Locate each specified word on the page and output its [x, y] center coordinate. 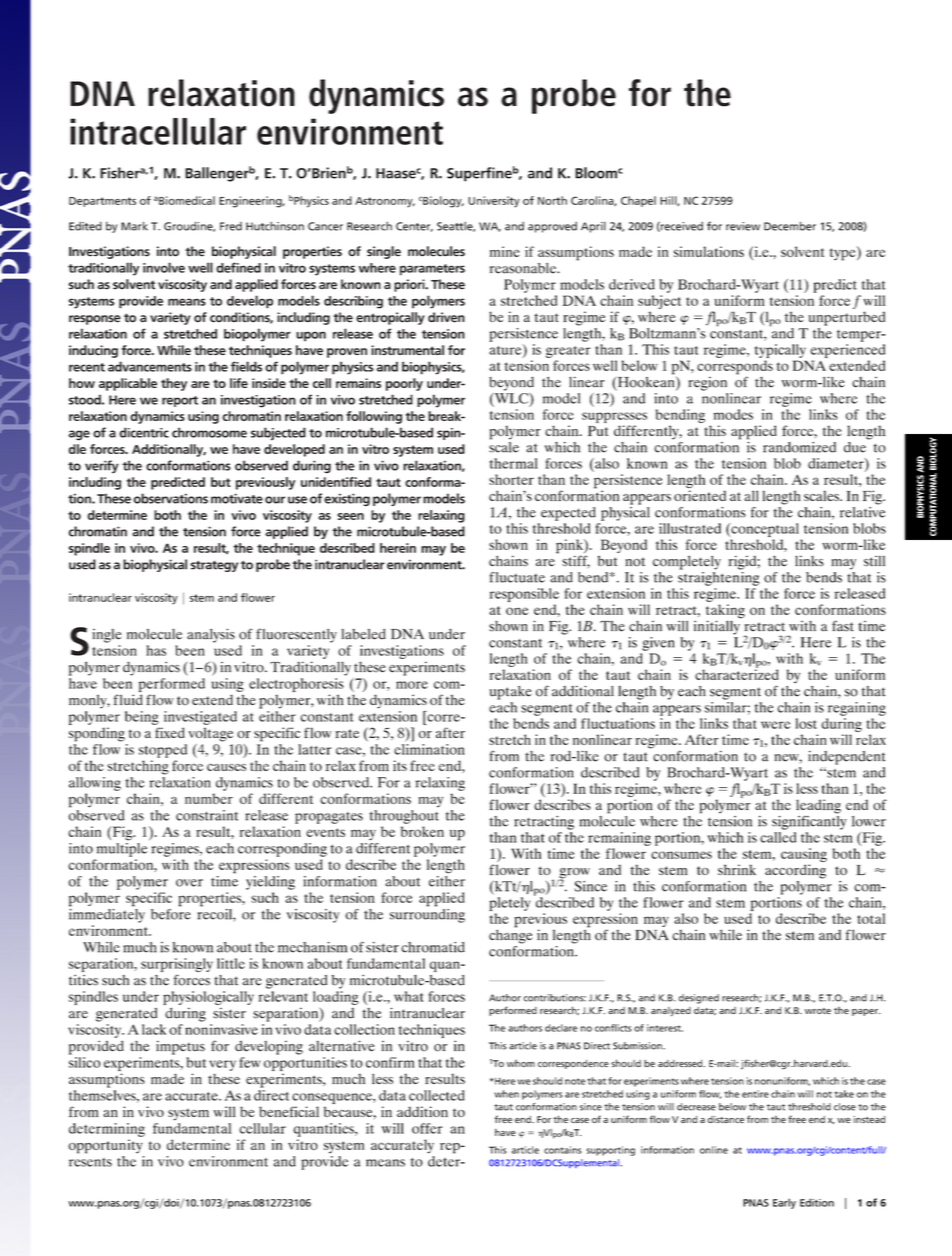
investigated [200, 718]
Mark [134, 226]
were [776, 725]
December [790, 226]
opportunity [105, 1146]
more [412, 685]
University [494, 202]
